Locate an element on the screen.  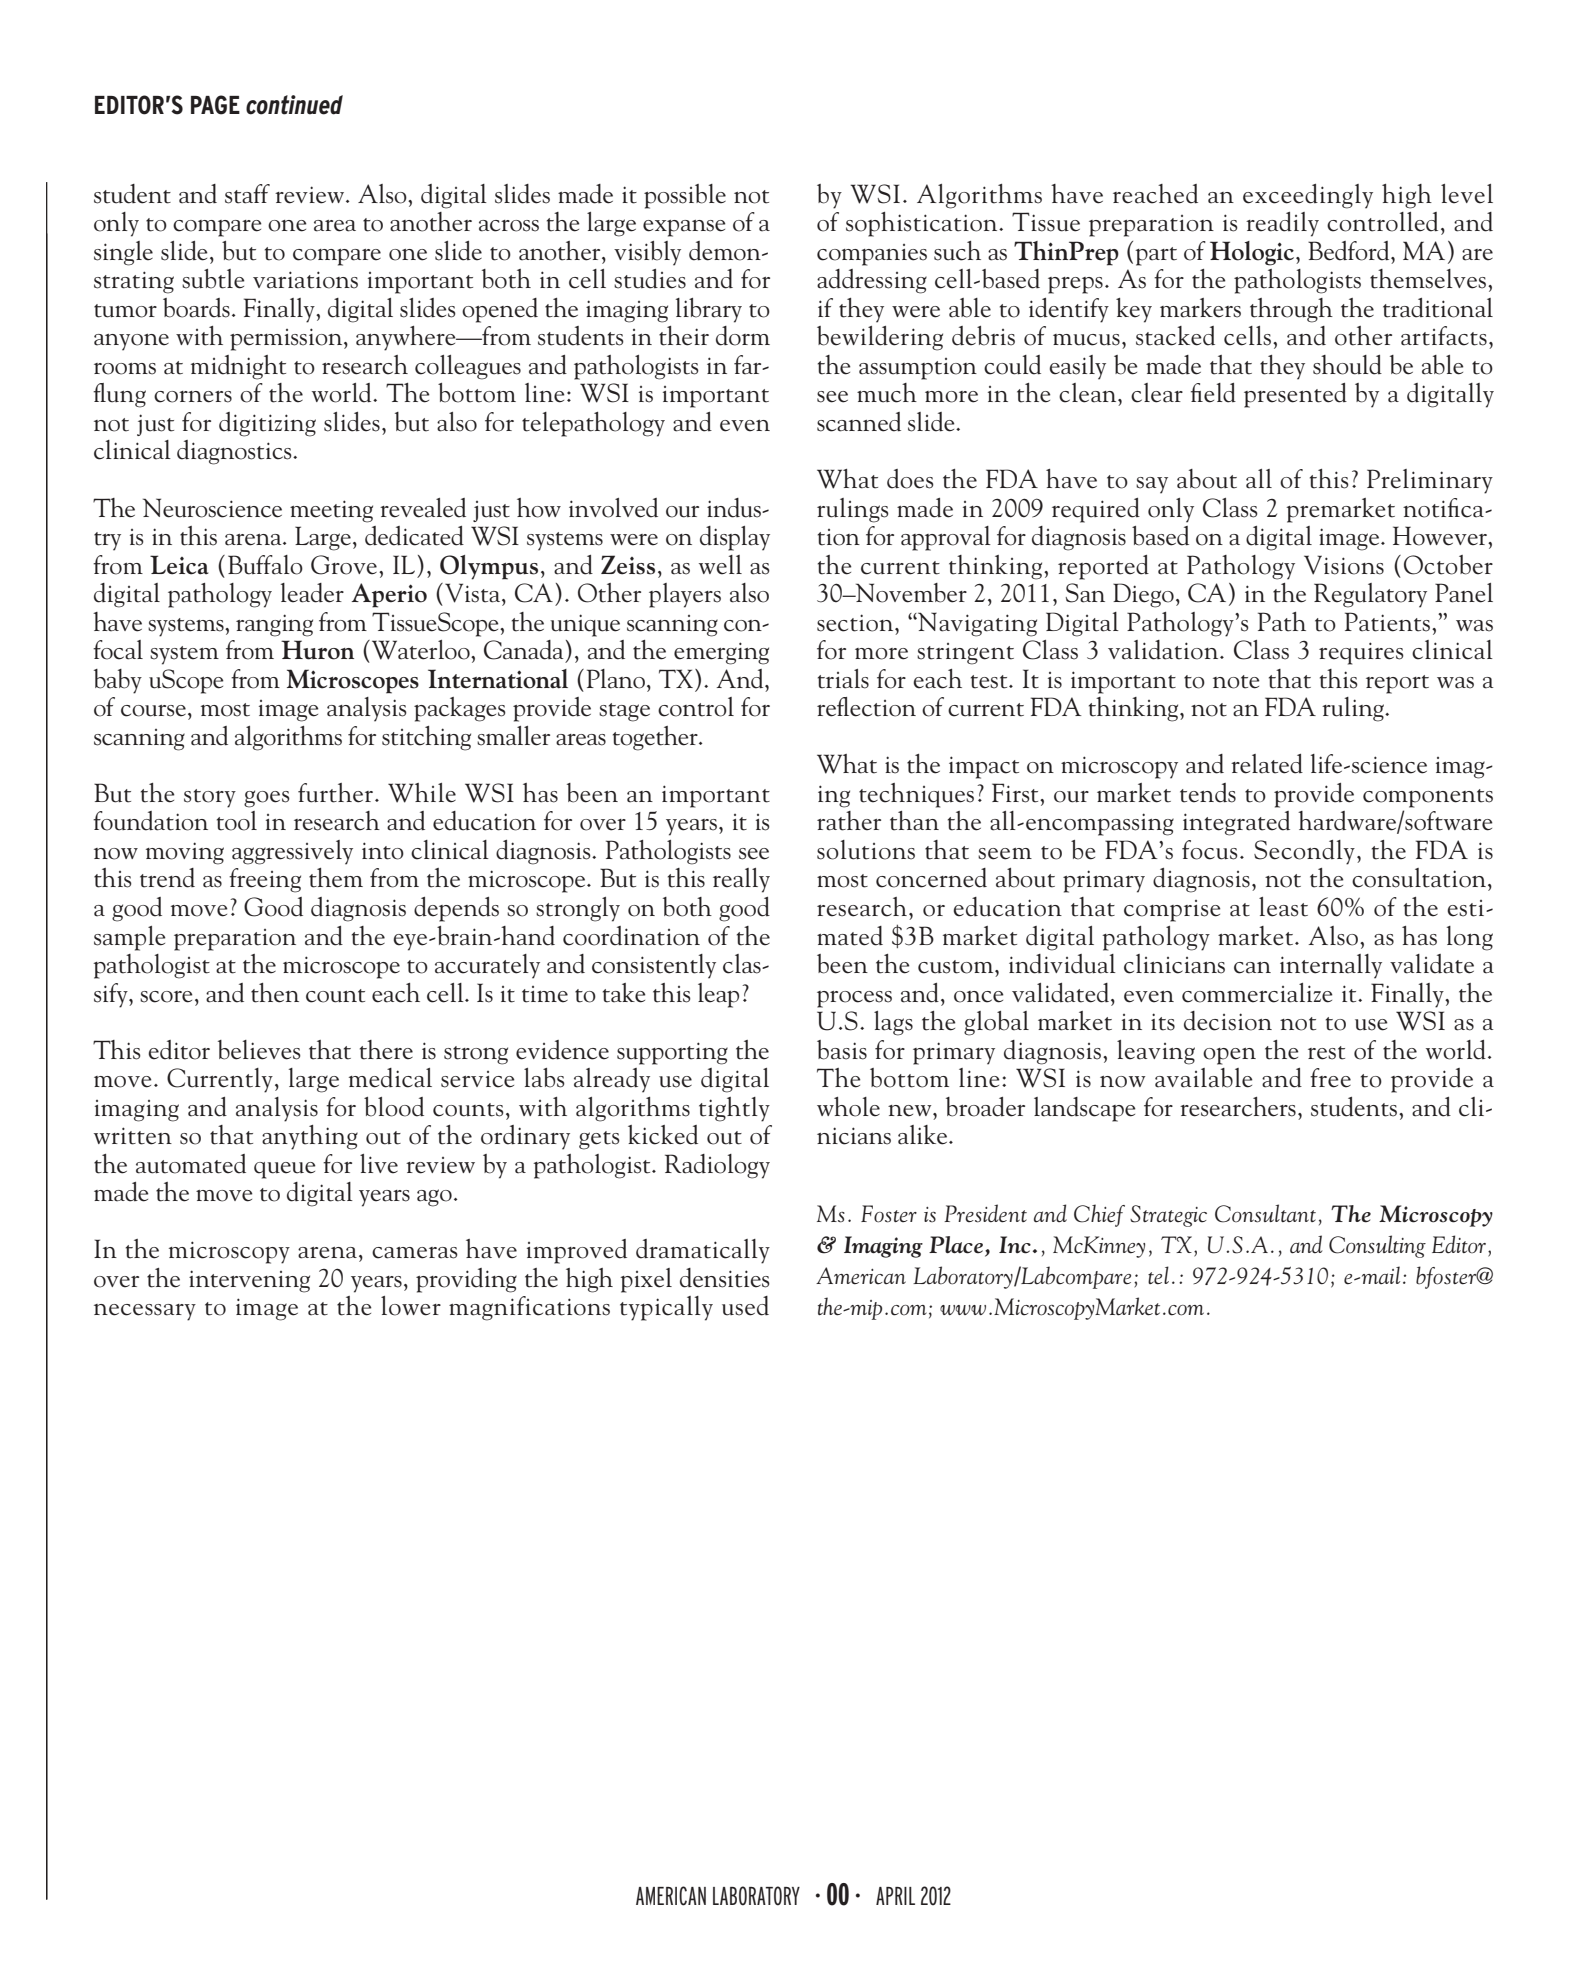
exceedingly is located at coordinates (1308, 196).
